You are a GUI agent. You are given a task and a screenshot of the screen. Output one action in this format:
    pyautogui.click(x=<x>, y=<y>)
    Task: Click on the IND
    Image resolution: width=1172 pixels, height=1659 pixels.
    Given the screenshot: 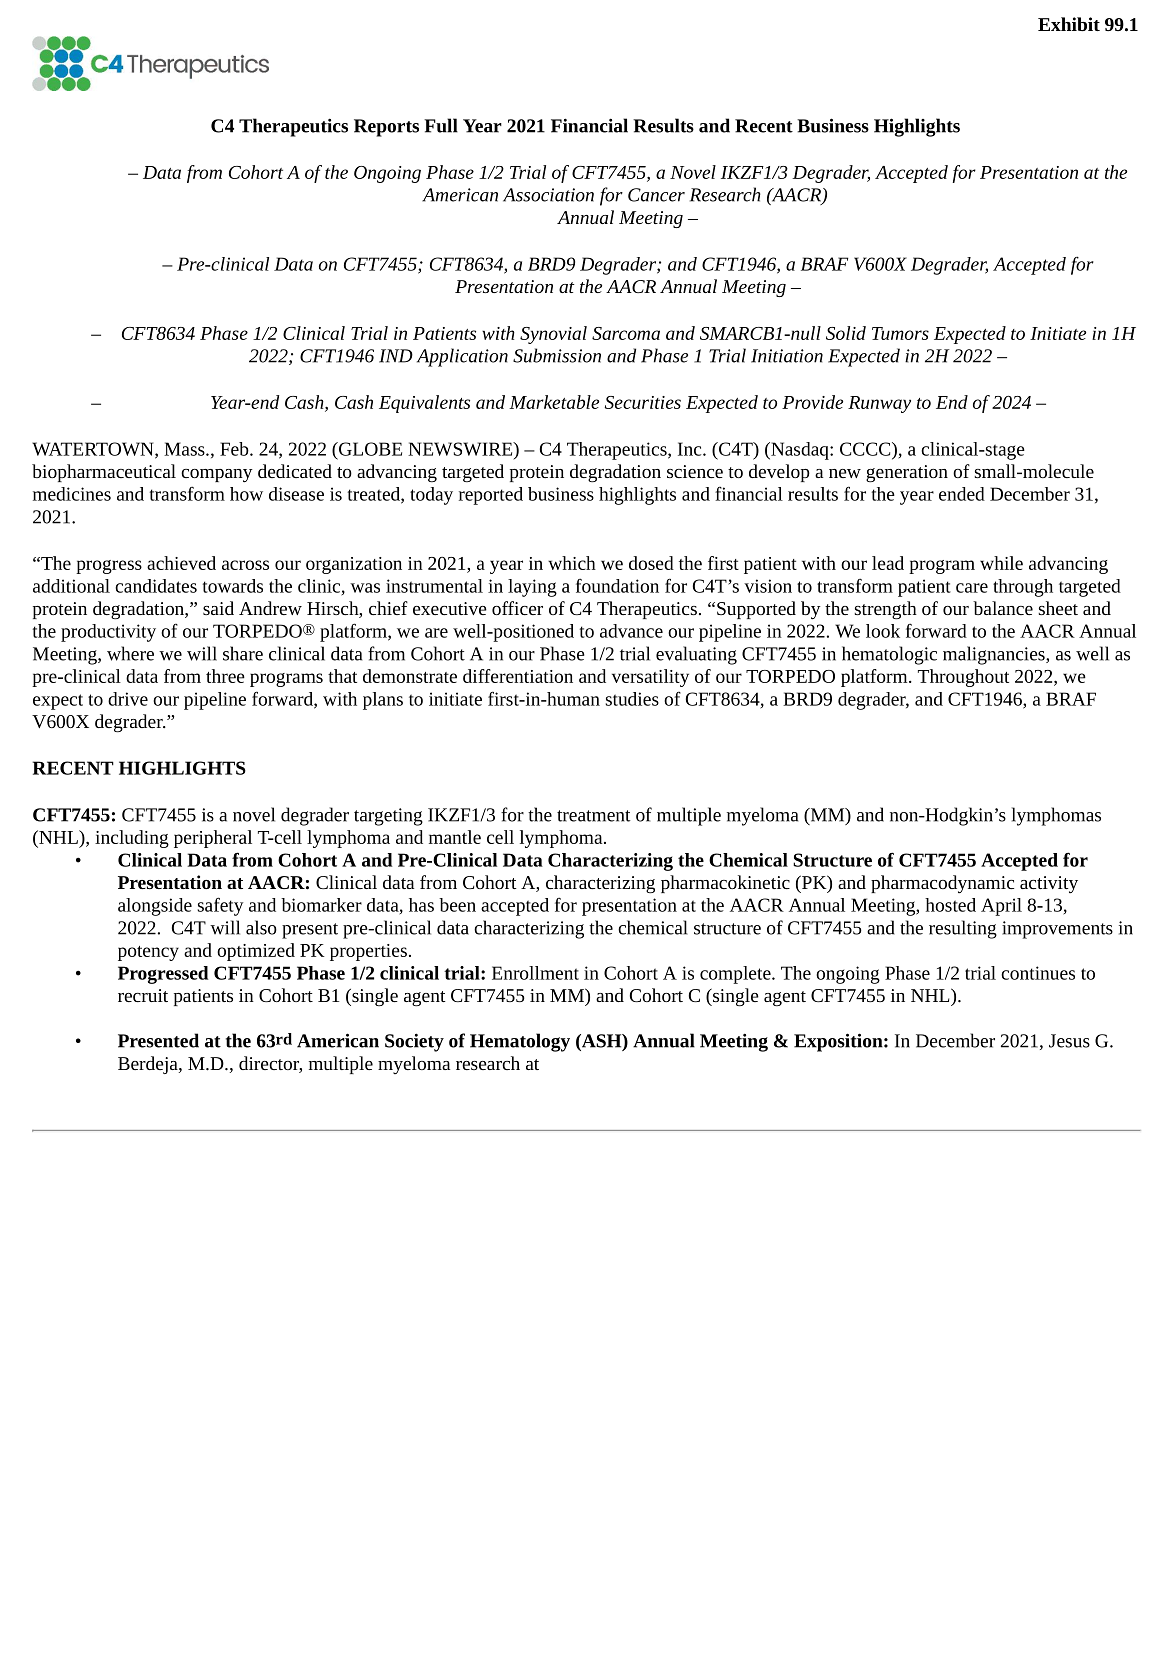 What is the action you would take?
    pyautogui.click(x=396, y=356)
